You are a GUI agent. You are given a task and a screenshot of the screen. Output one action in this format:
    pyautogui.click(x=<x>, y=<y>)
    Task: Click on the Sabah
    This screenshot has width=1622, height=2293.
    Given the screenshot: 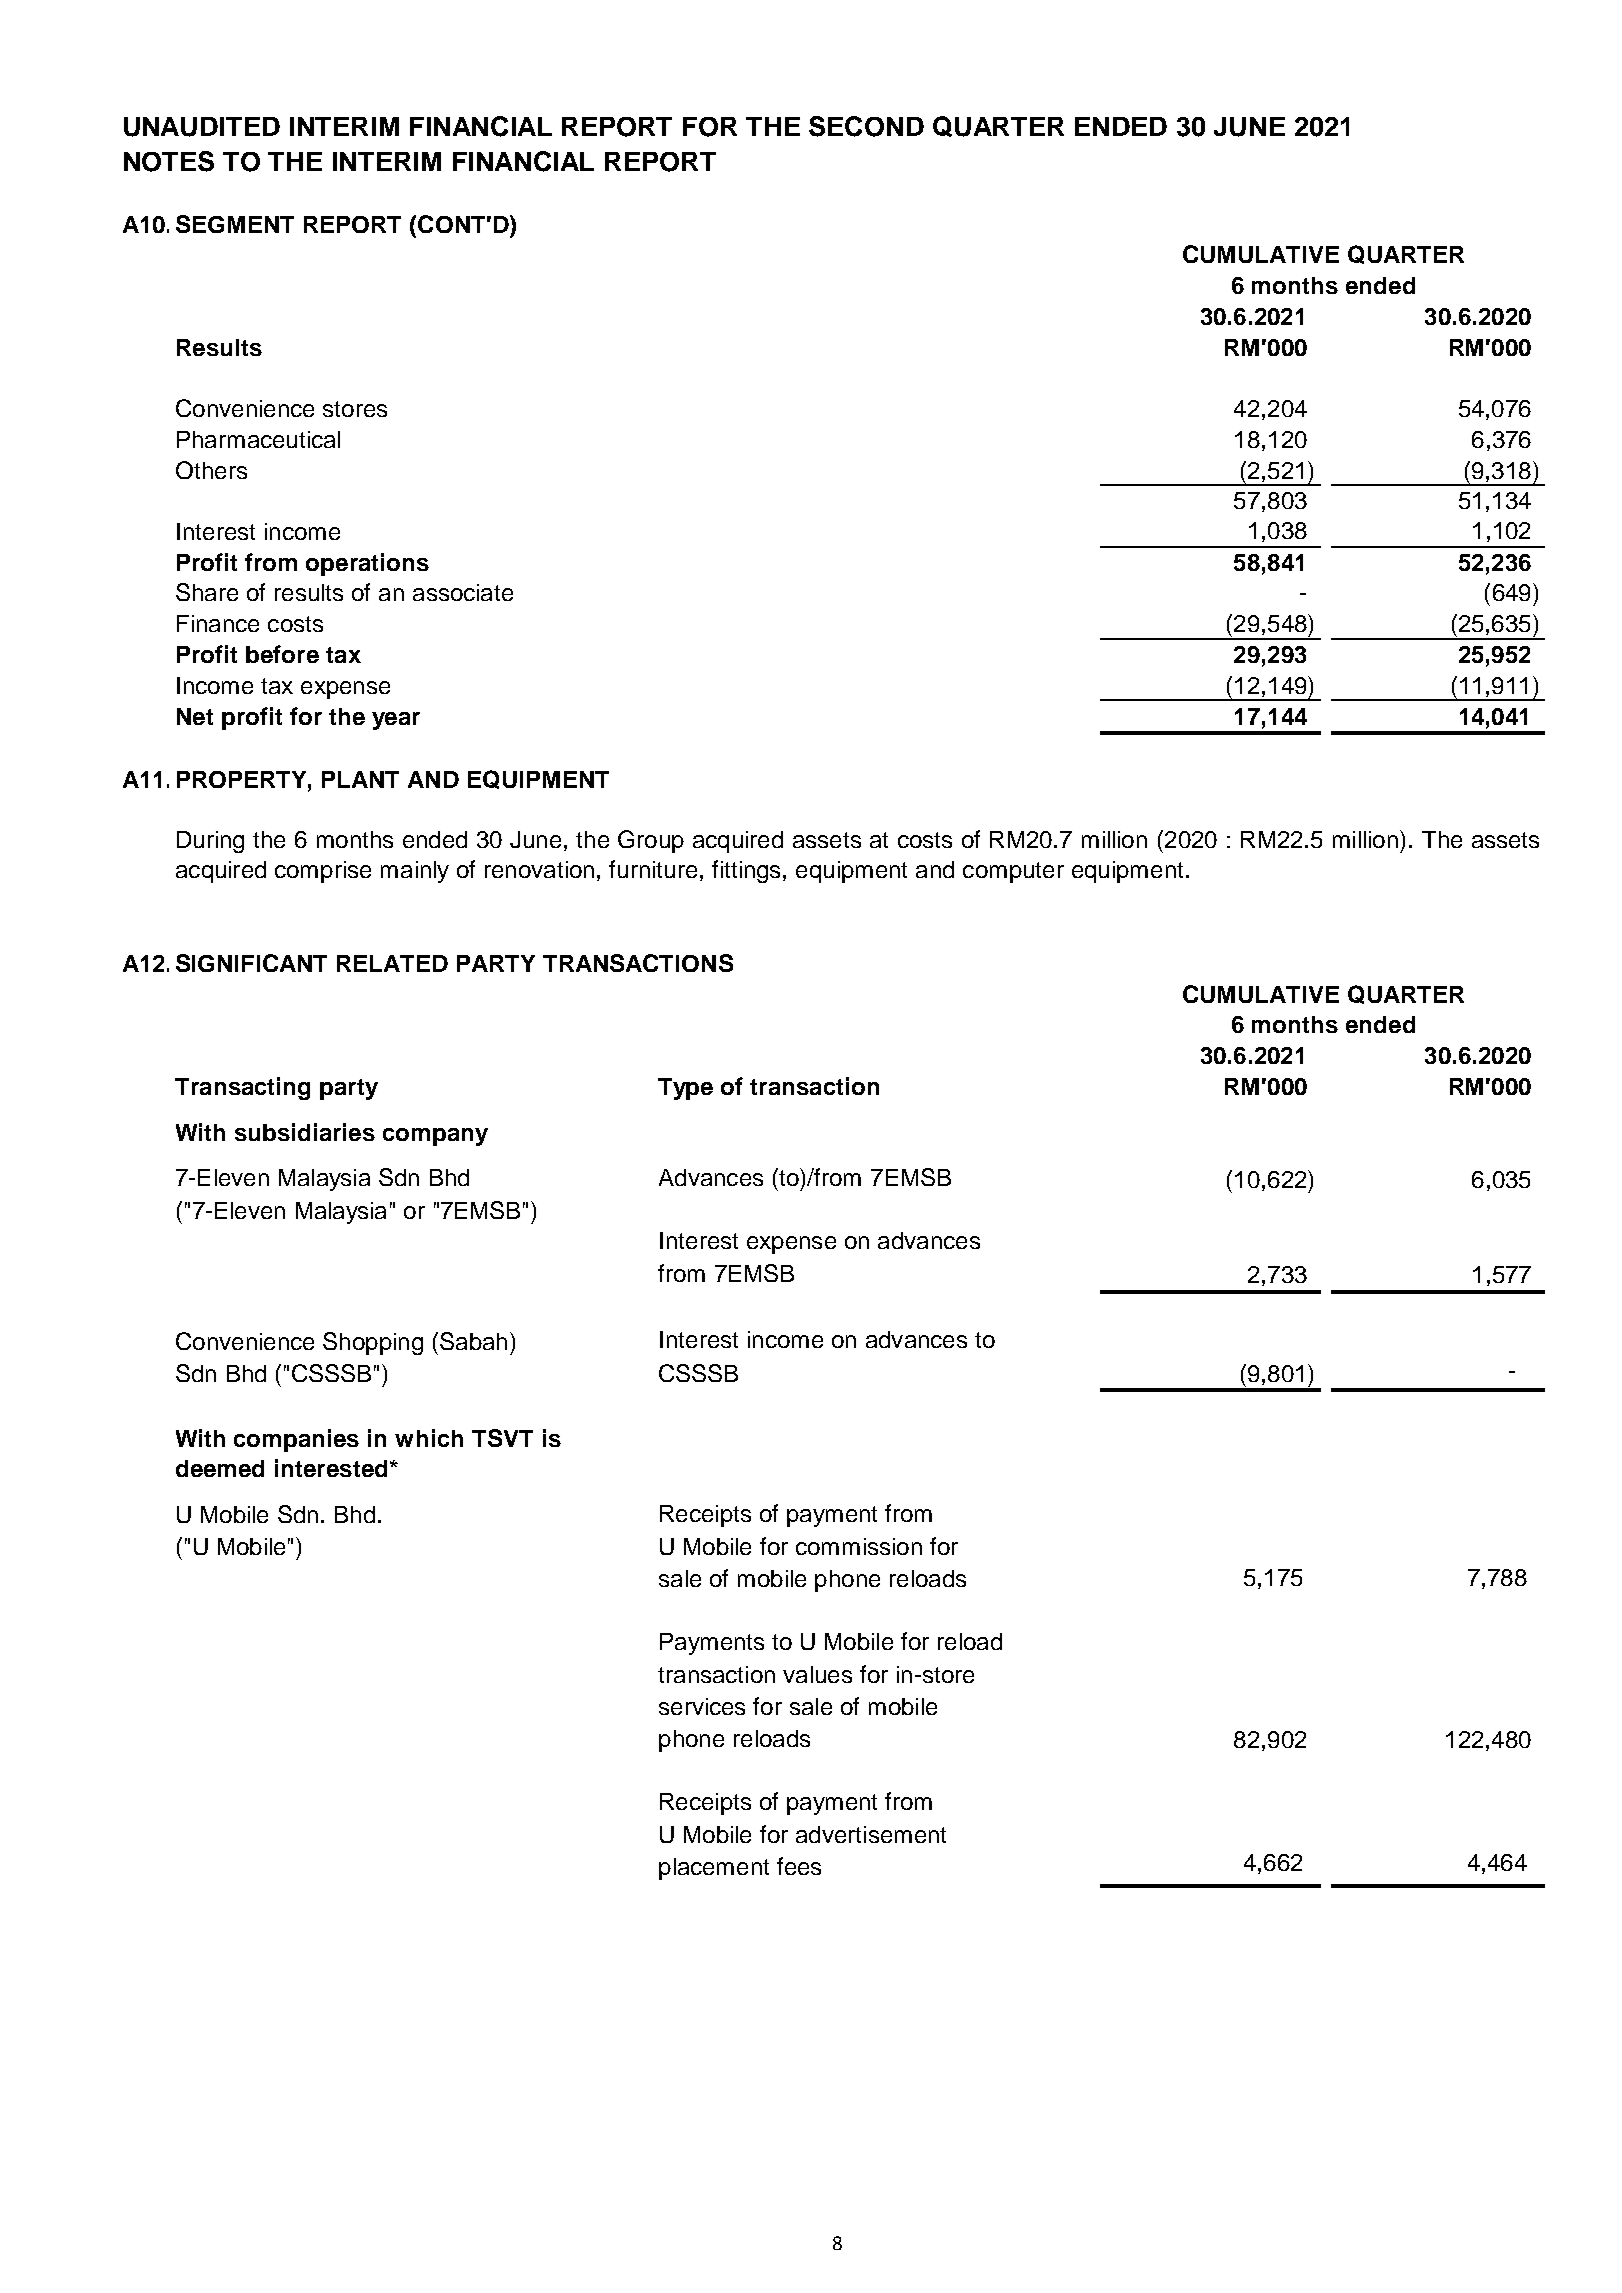 What is the action you would take?
    pyautogui.click(x=473, y=1341)
